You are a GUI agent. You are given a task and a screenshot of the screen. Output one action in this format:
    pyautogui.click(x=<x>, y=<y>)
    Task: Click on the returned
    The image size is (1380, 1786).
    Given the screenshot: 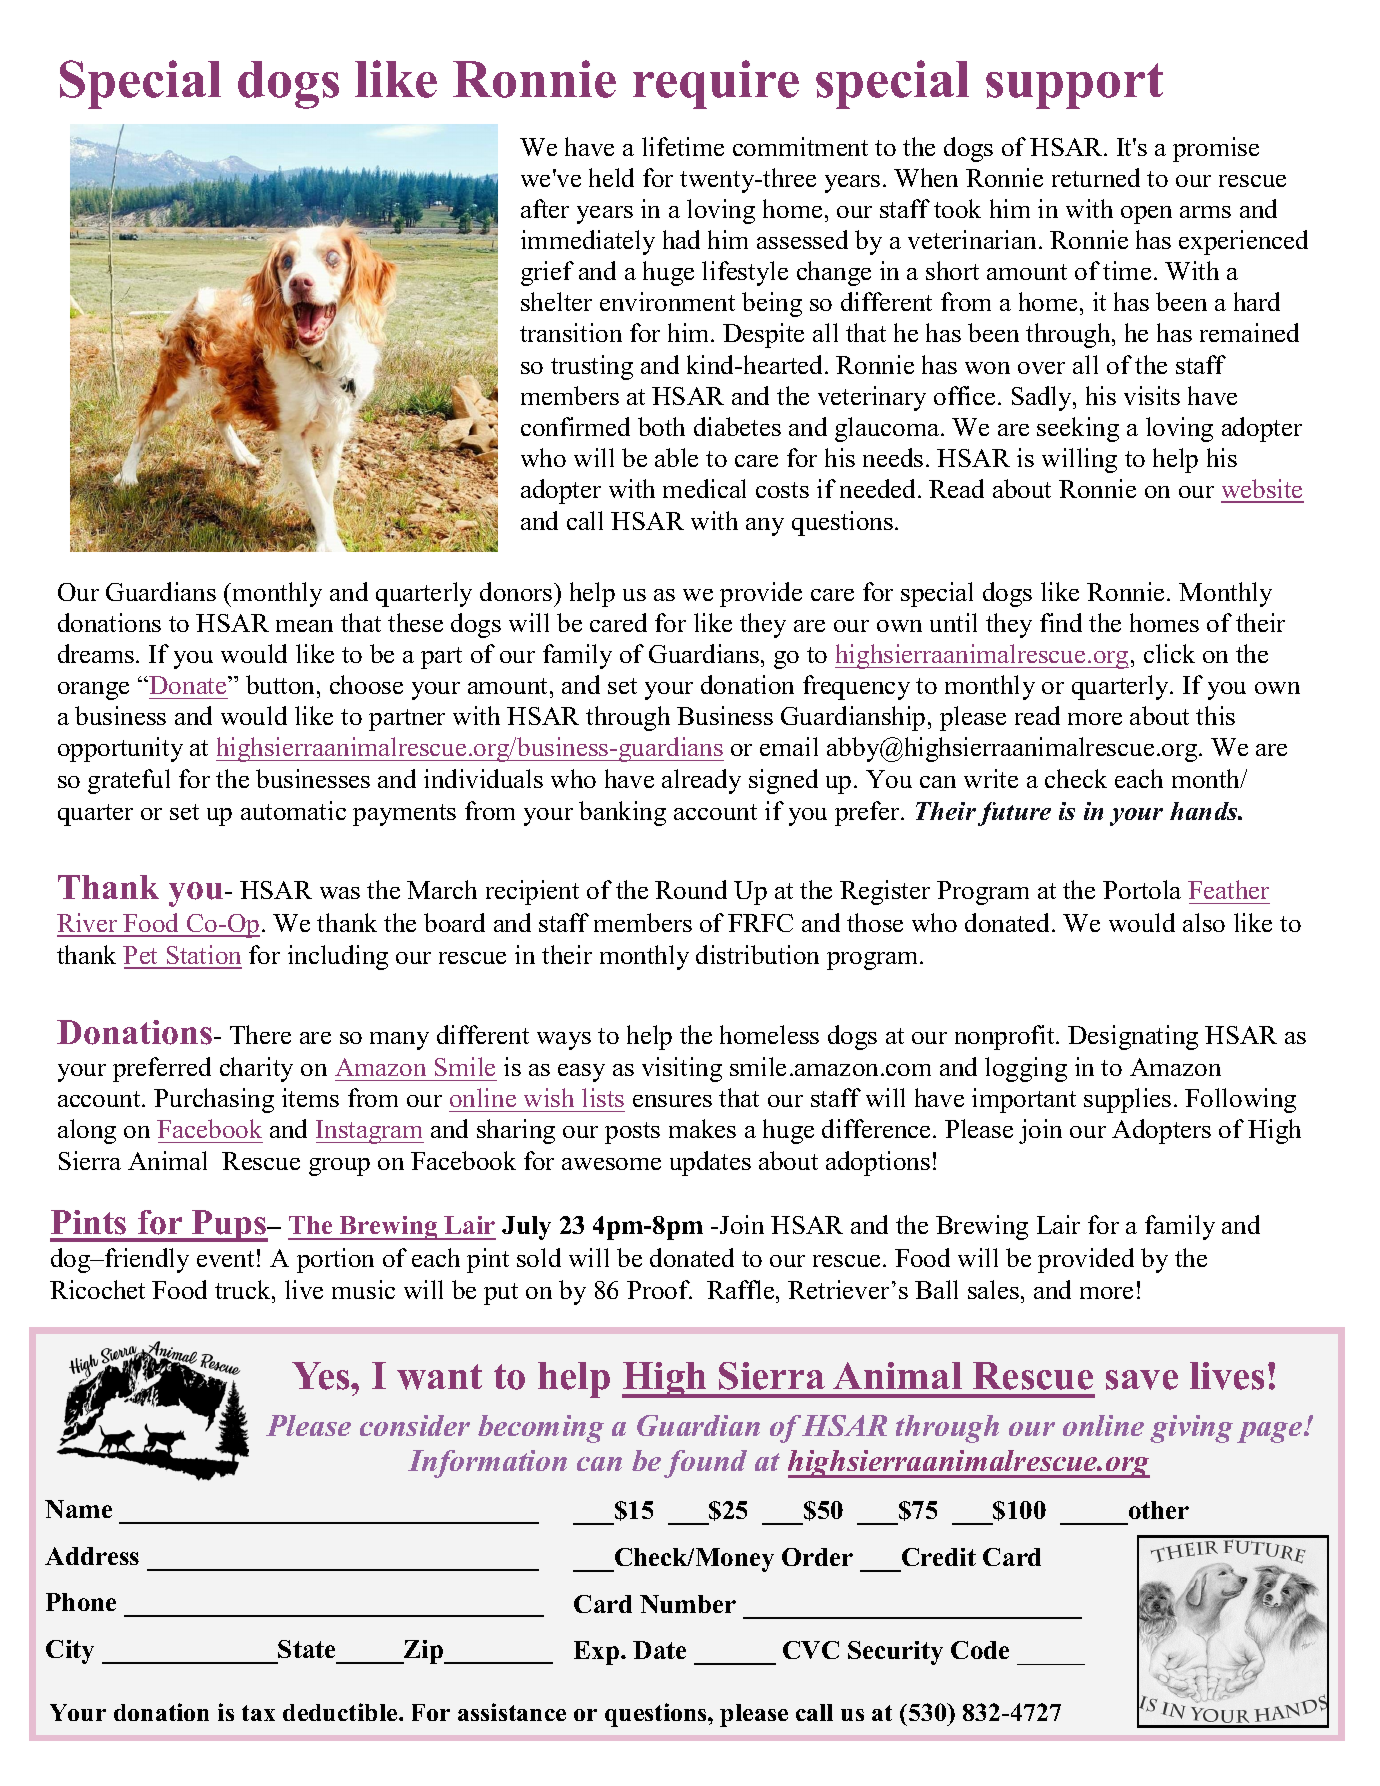 What is the action you would take?
    pyautogui.click(x=1096, y=177)
